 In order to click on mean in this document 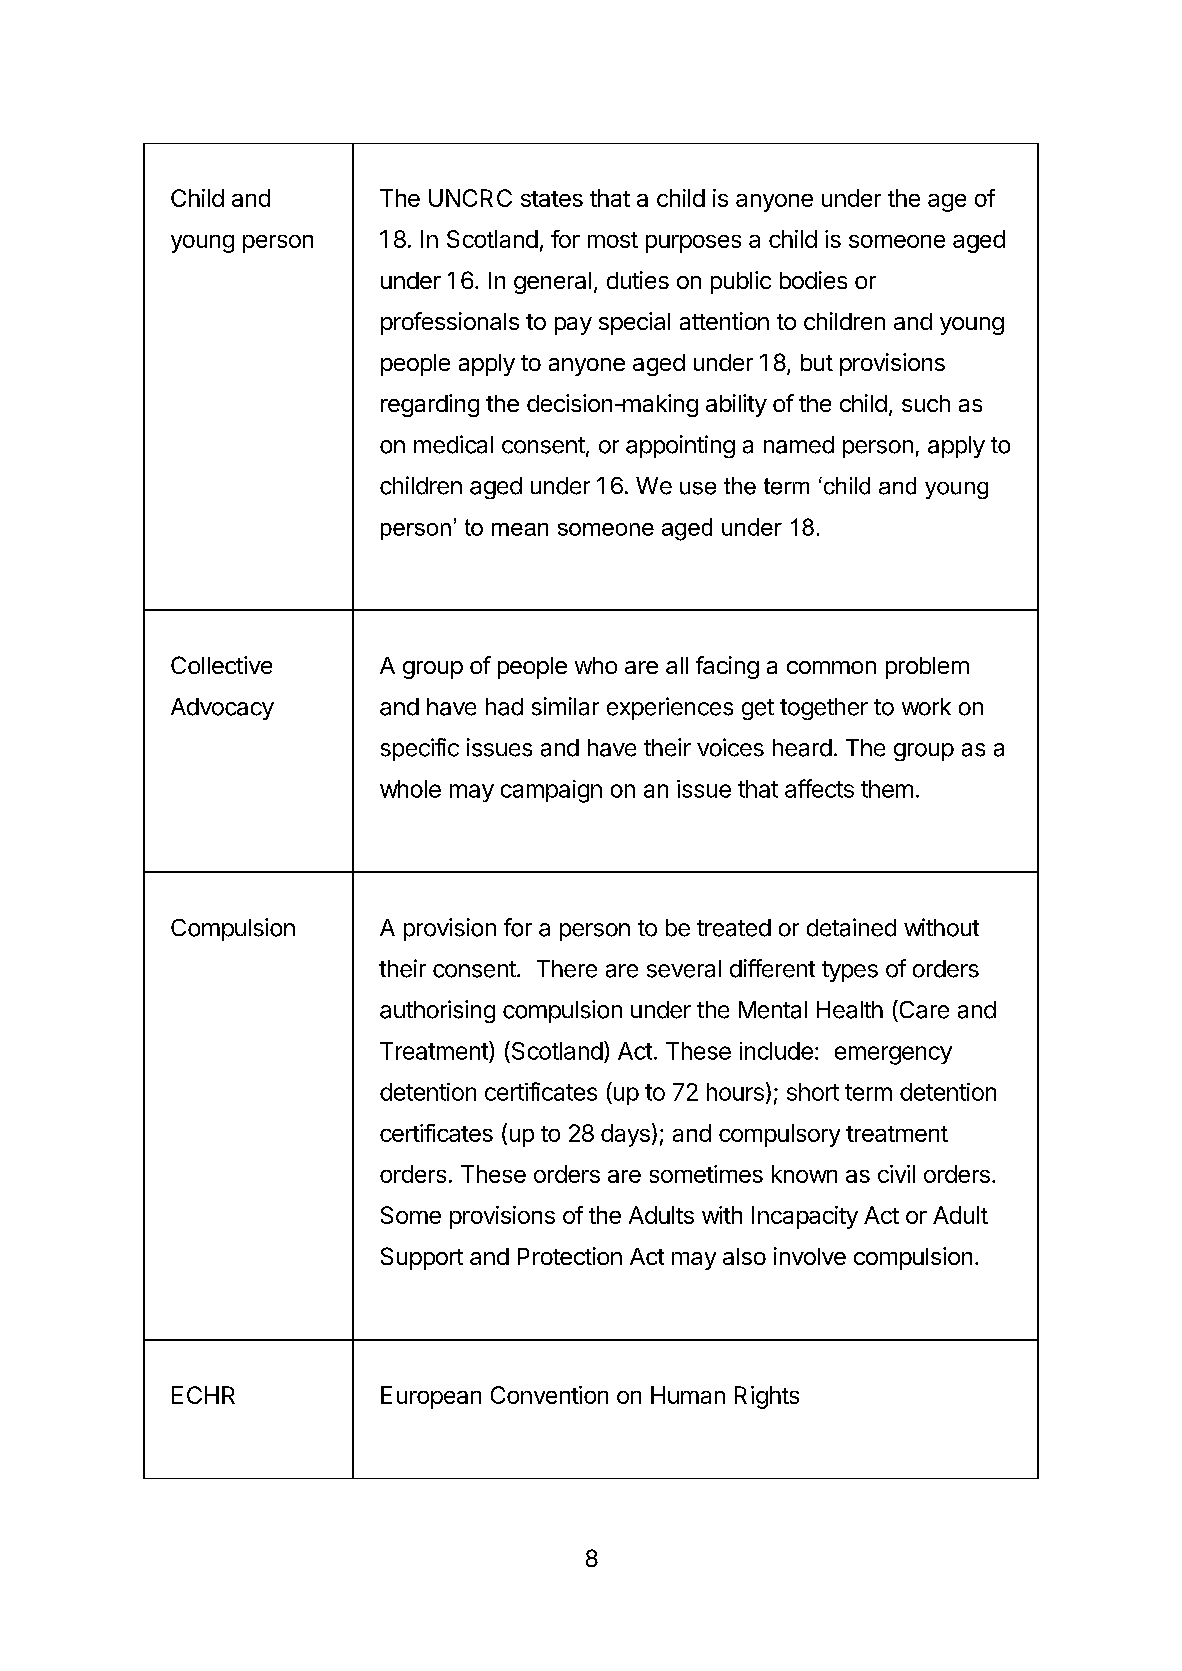, I will do `click(520, 529)`.
